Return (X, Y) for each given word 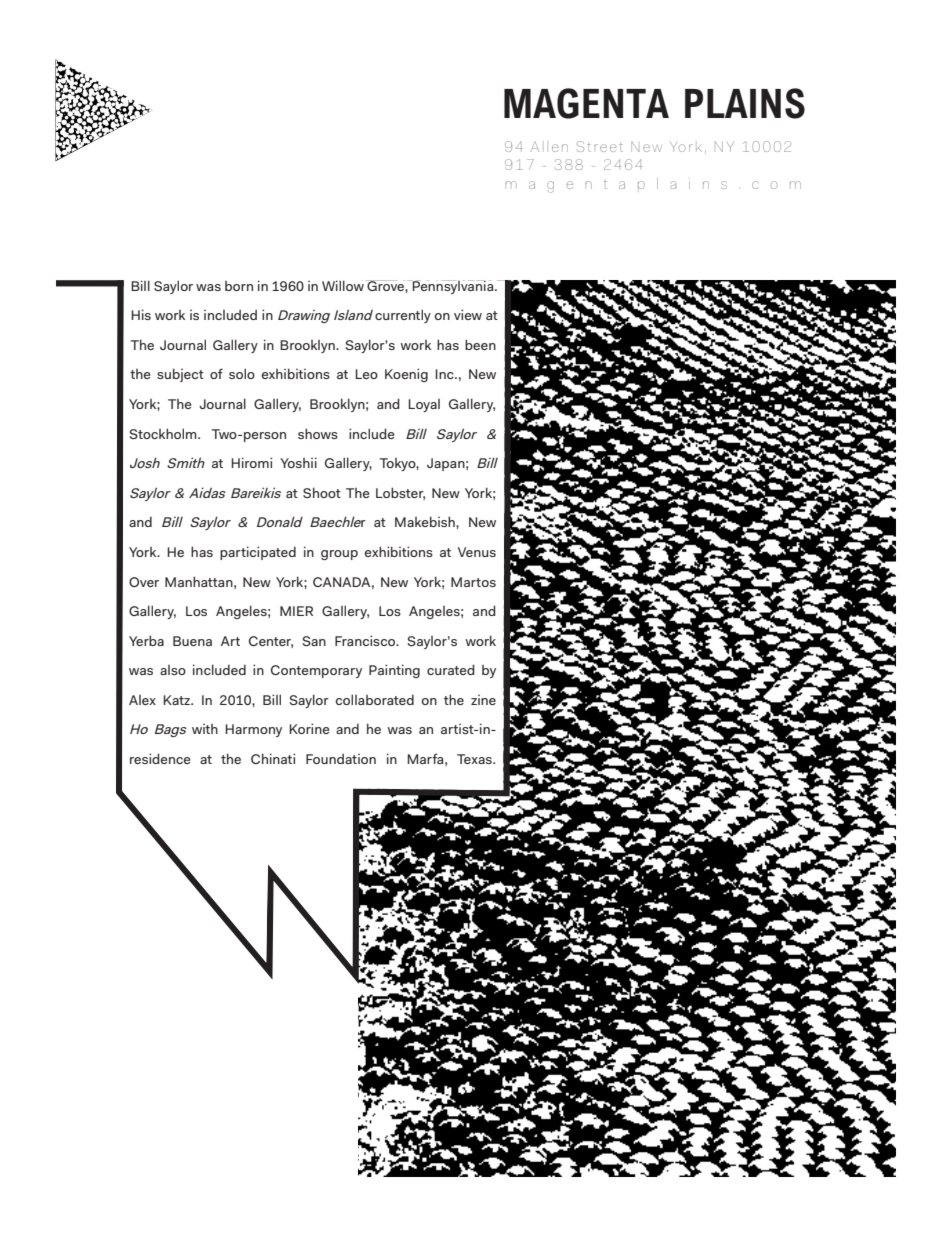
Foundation (341, 759)
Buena (192, 641)
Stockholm (164, 433)
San (314, 641)
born (239, 286)
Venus (477, 552)
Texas (475, 759)
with (205, 729)
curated (451, 669)
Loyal (424, 405)
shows (318, 433)
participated (258, 553)
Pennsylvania (453, 287)
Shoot (322, 492)
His (141, 314)
